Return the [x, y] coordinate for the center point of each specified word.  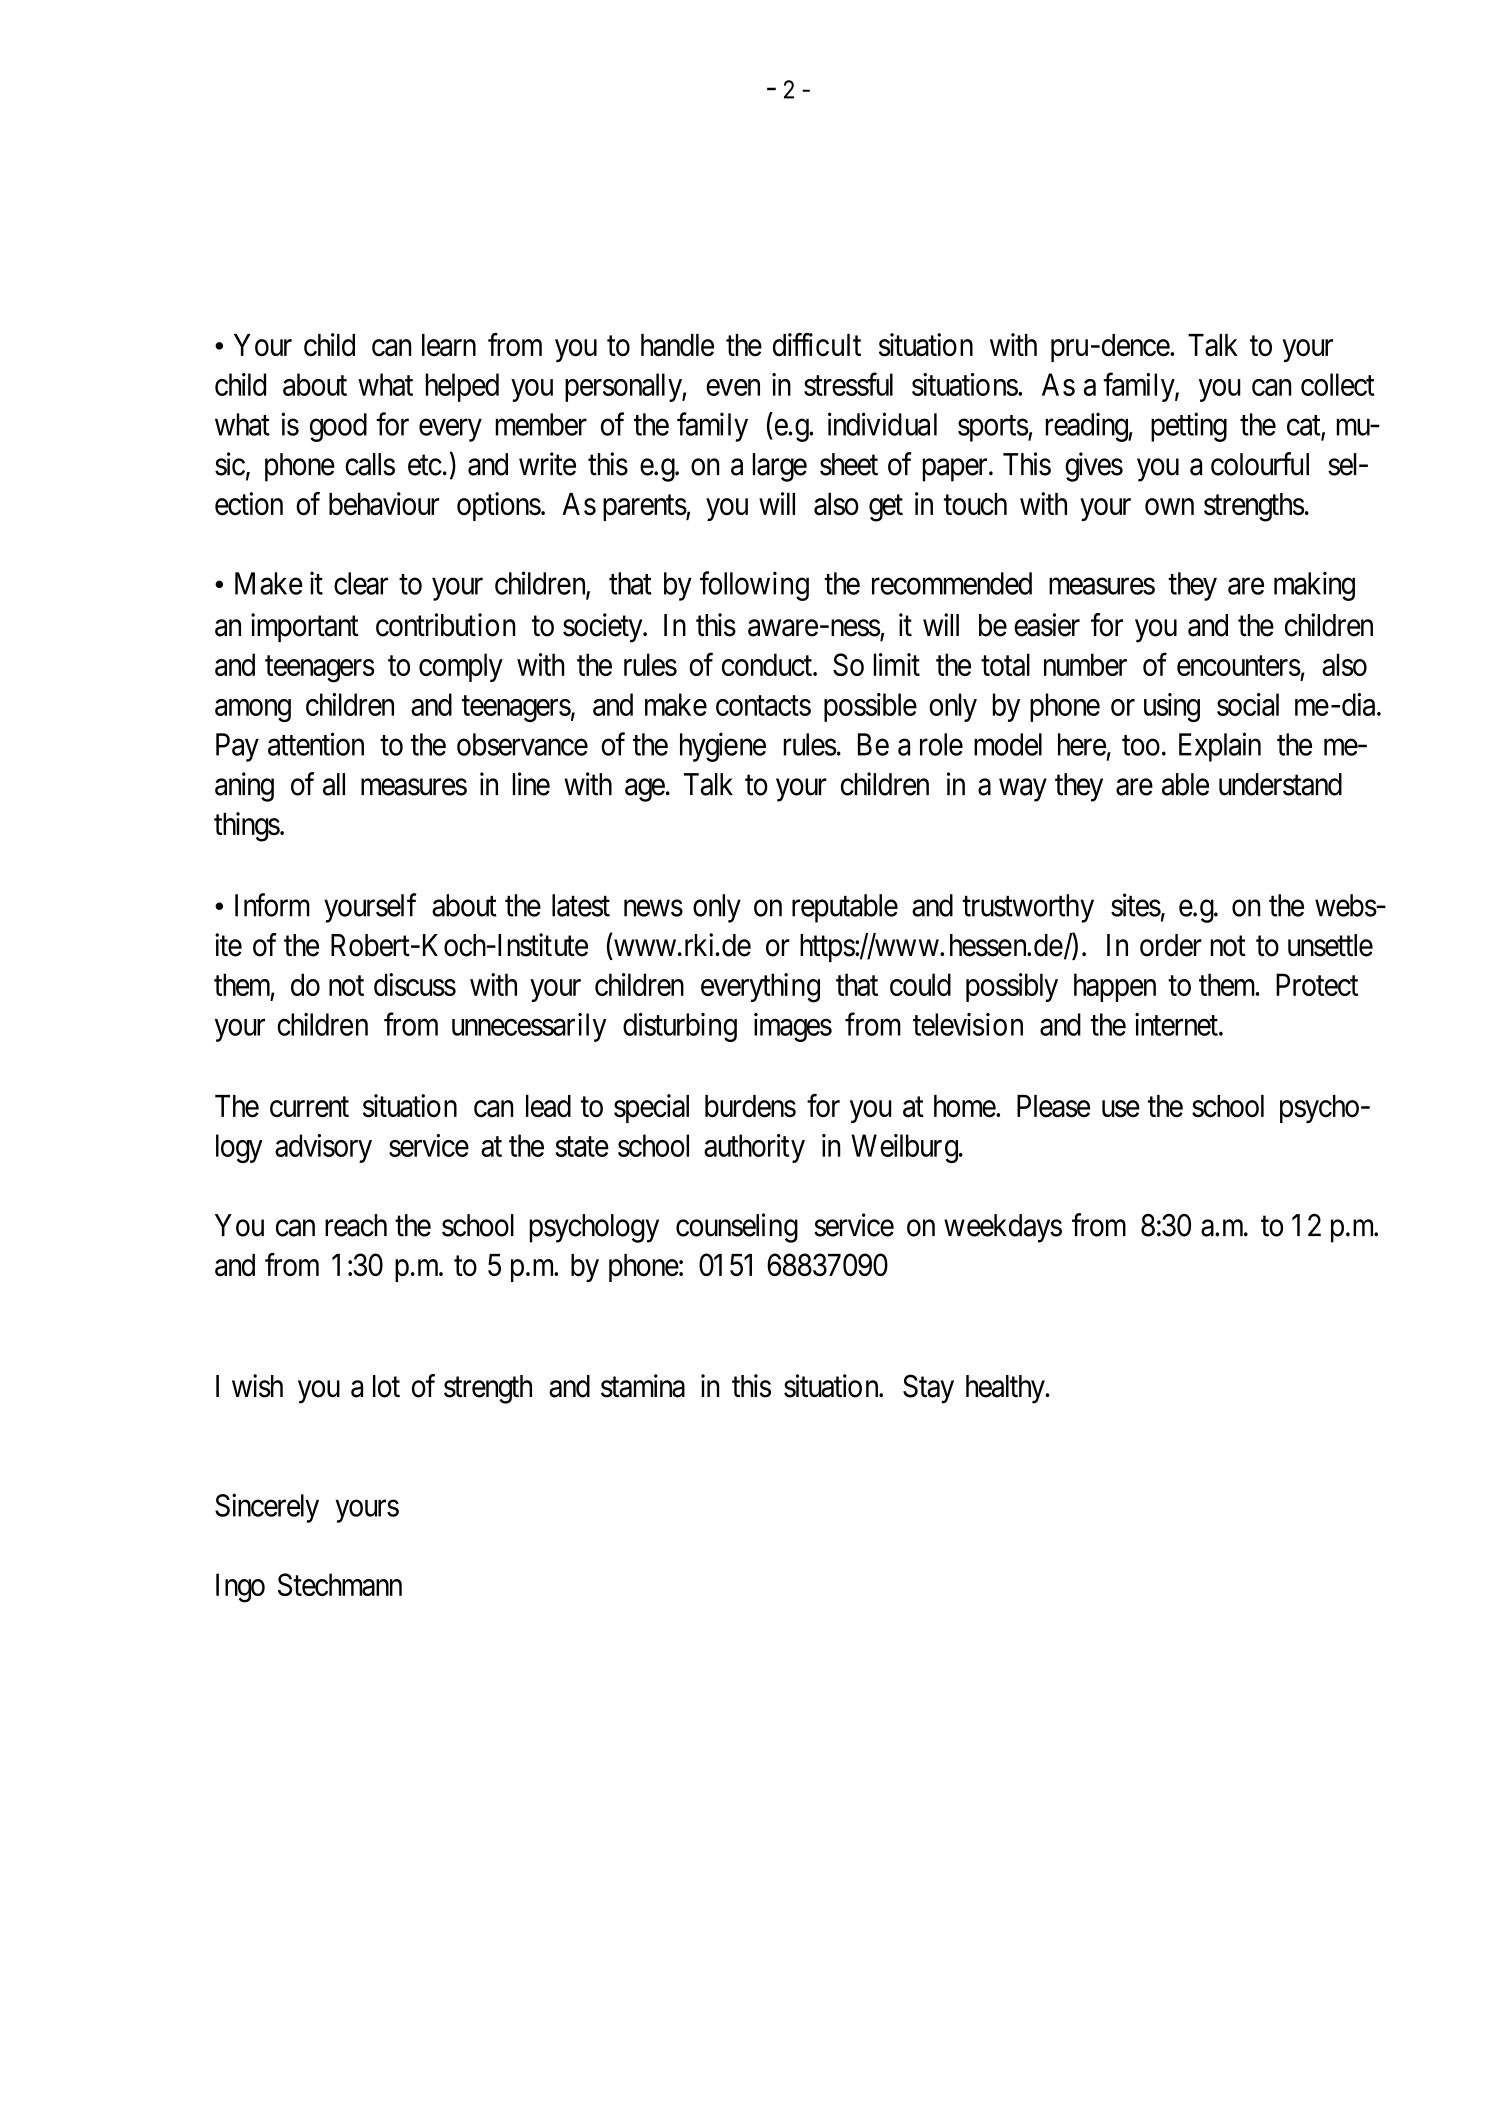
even [733, 387]
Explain [1220, 747]
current [309, 1107]
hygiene [723, 747]
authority [754, 1148]
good [338, 427]
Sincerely [267, 1508]
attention [316, 744]
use [1121, 1109]
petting [1189, 427]
